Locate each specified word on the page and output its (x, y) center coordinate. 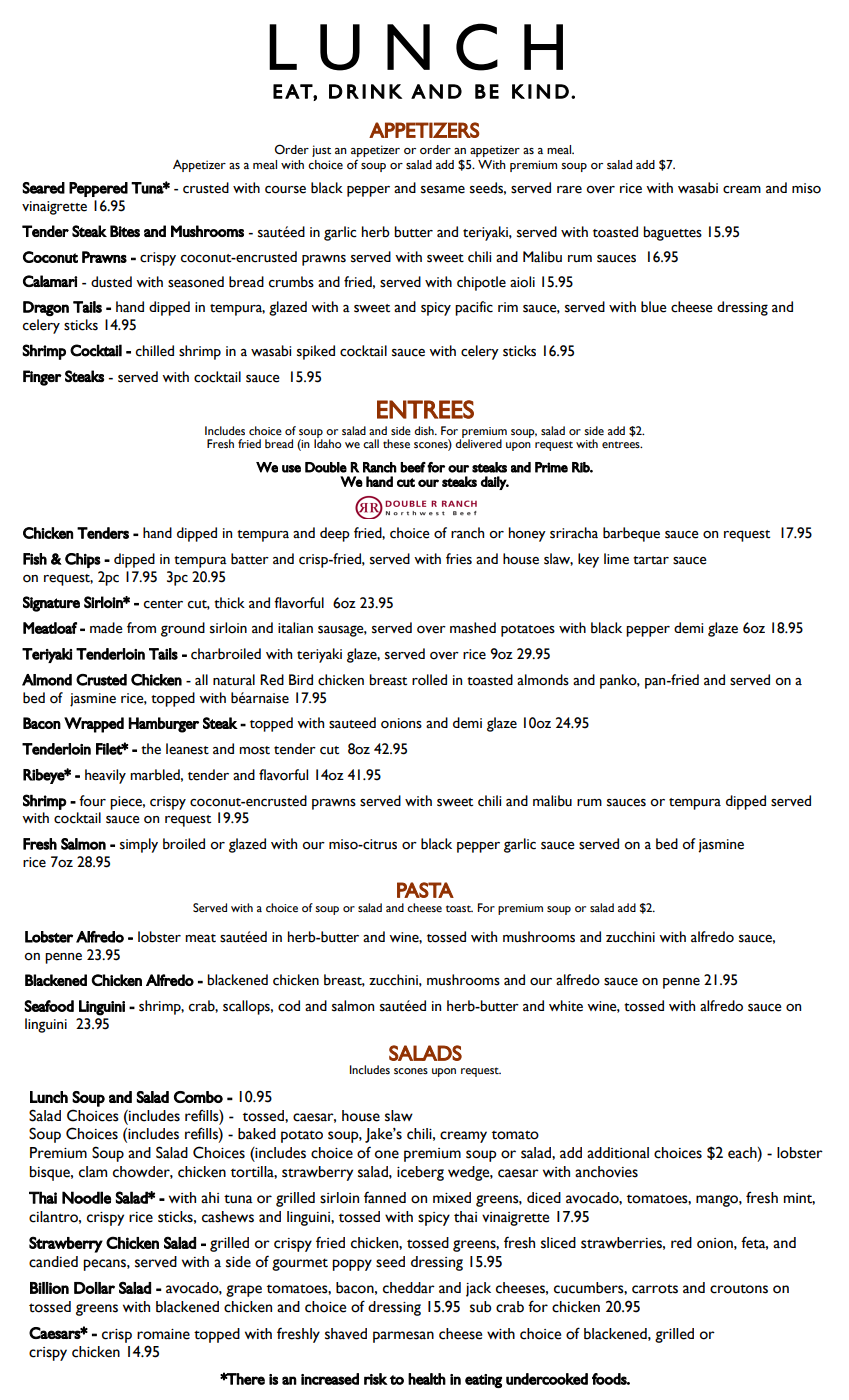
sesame (443, 190)
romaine (163, 1334)
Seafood (49, 1006)
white (566, 1006)
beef (413, 467)
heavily (105, 776)
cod (289, 1006)
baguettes (672, 233)
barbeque (631, 534)
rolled (429, 680)
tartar (651, 560)
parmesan (403, 1337)
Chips (83, 560)
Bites (125, 231)
